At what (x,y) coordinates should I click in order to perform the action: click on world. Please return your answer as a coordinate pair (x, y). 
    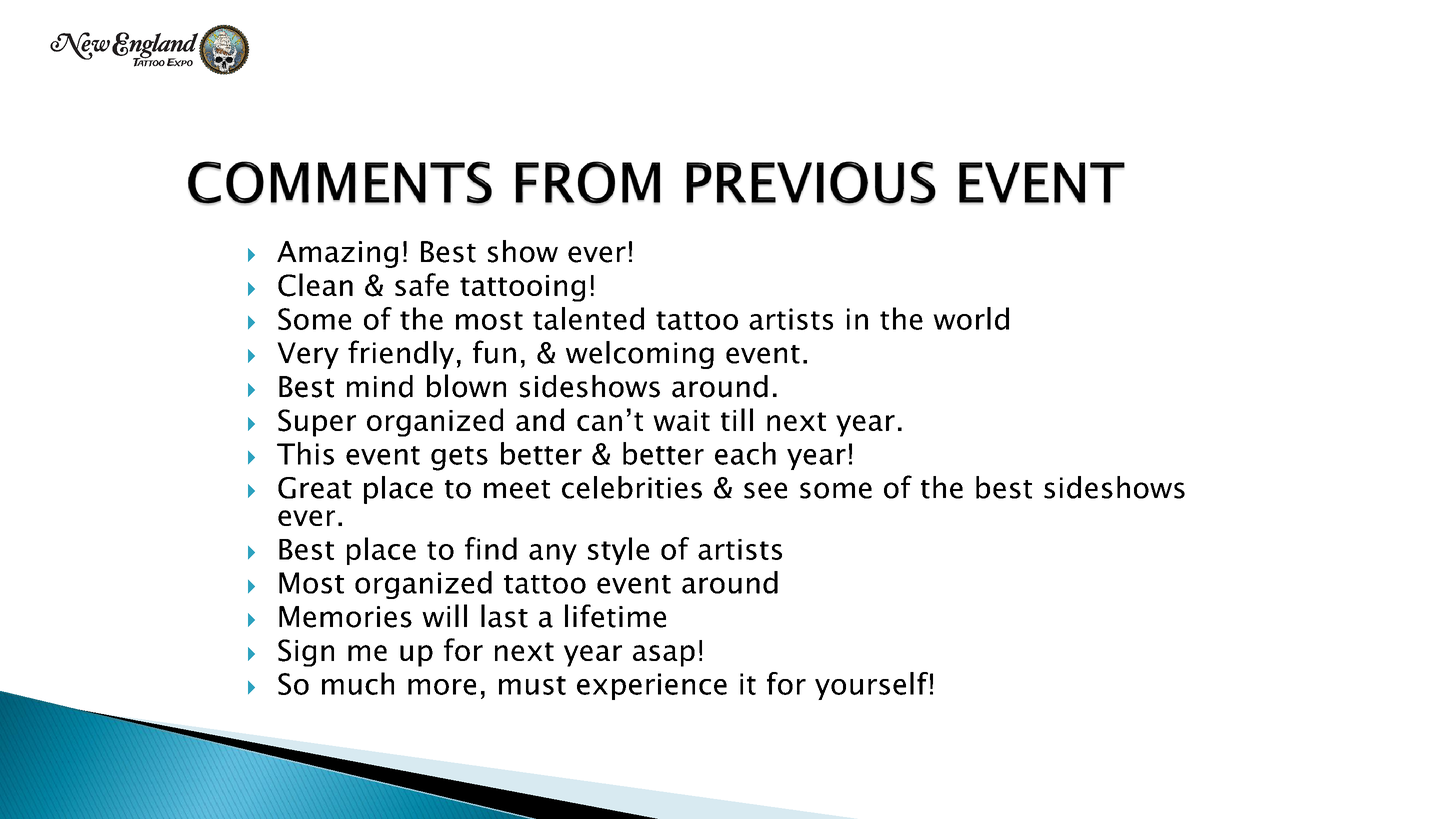
    Looking at the image, I should click on (971, 318).
